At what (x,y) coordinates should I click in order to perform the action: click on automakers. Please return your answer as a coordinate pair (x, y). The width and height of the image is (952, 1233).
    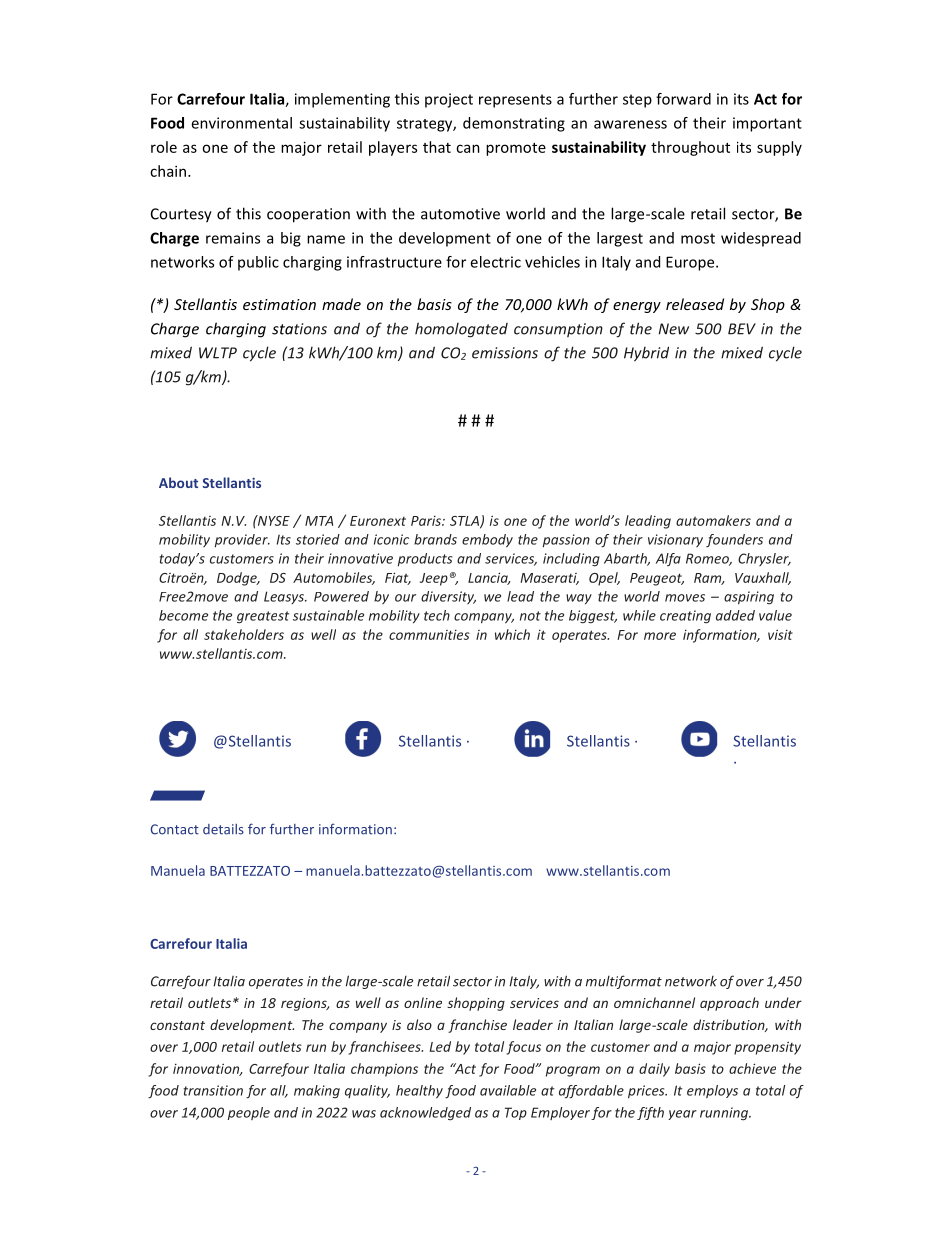
    Looking at the image, I should click on (713, 520).
